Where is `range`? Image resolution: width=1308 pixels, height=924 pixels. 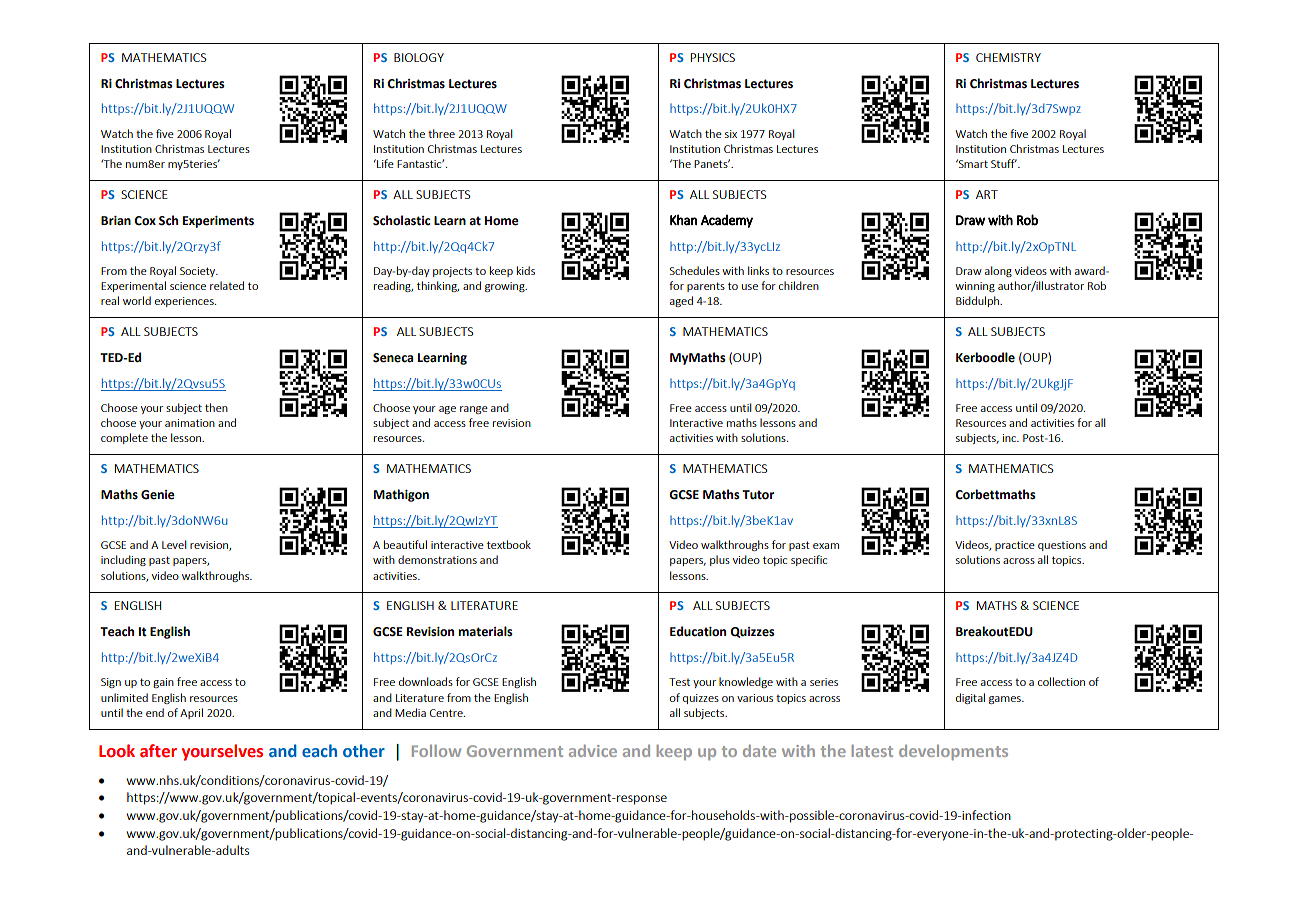
range is located at coordinates (474, 410).
